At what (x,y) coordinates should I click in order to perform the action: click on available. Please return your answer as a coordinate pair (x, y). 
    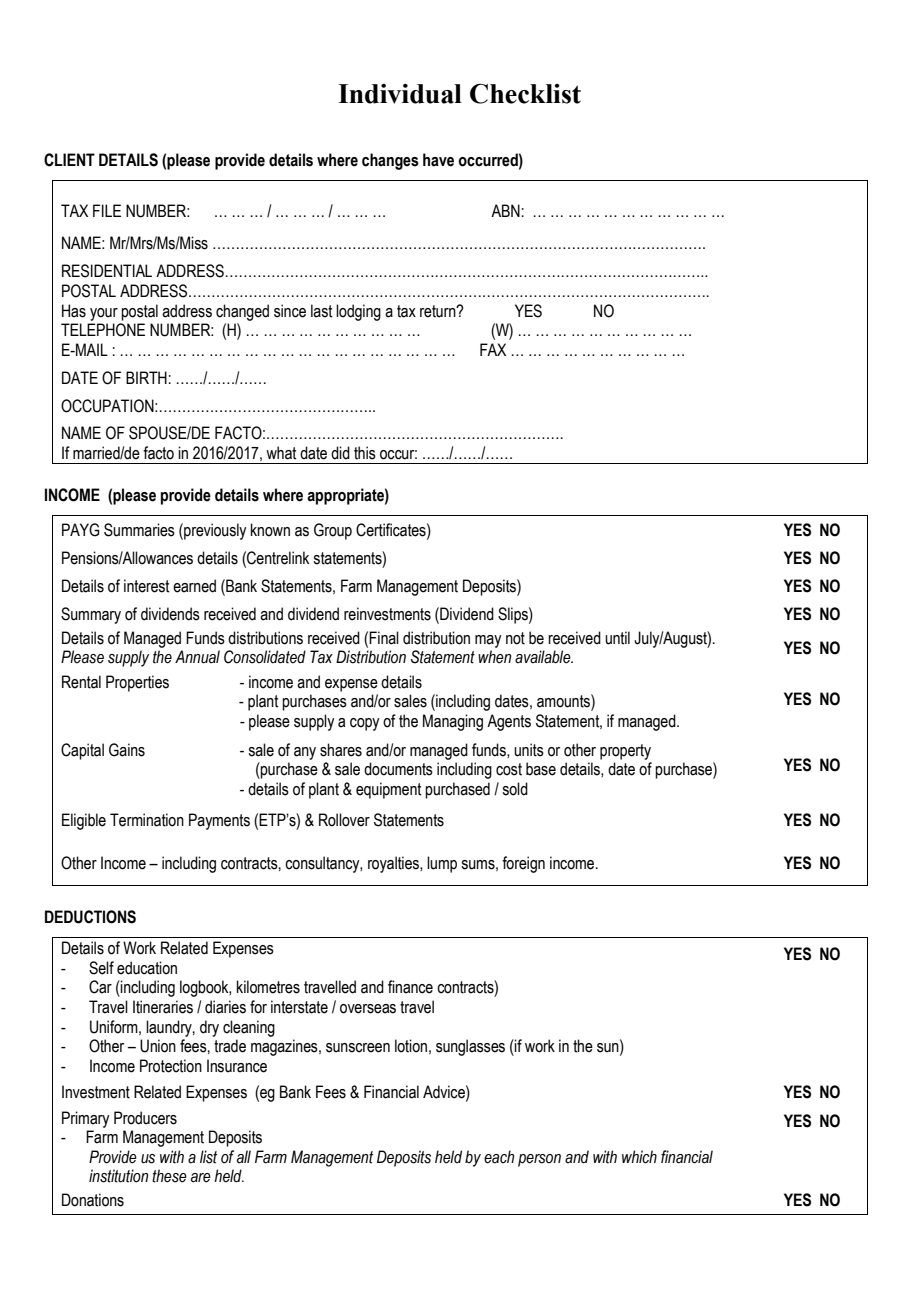
    Looking at the image, I should click on (544, 657).
